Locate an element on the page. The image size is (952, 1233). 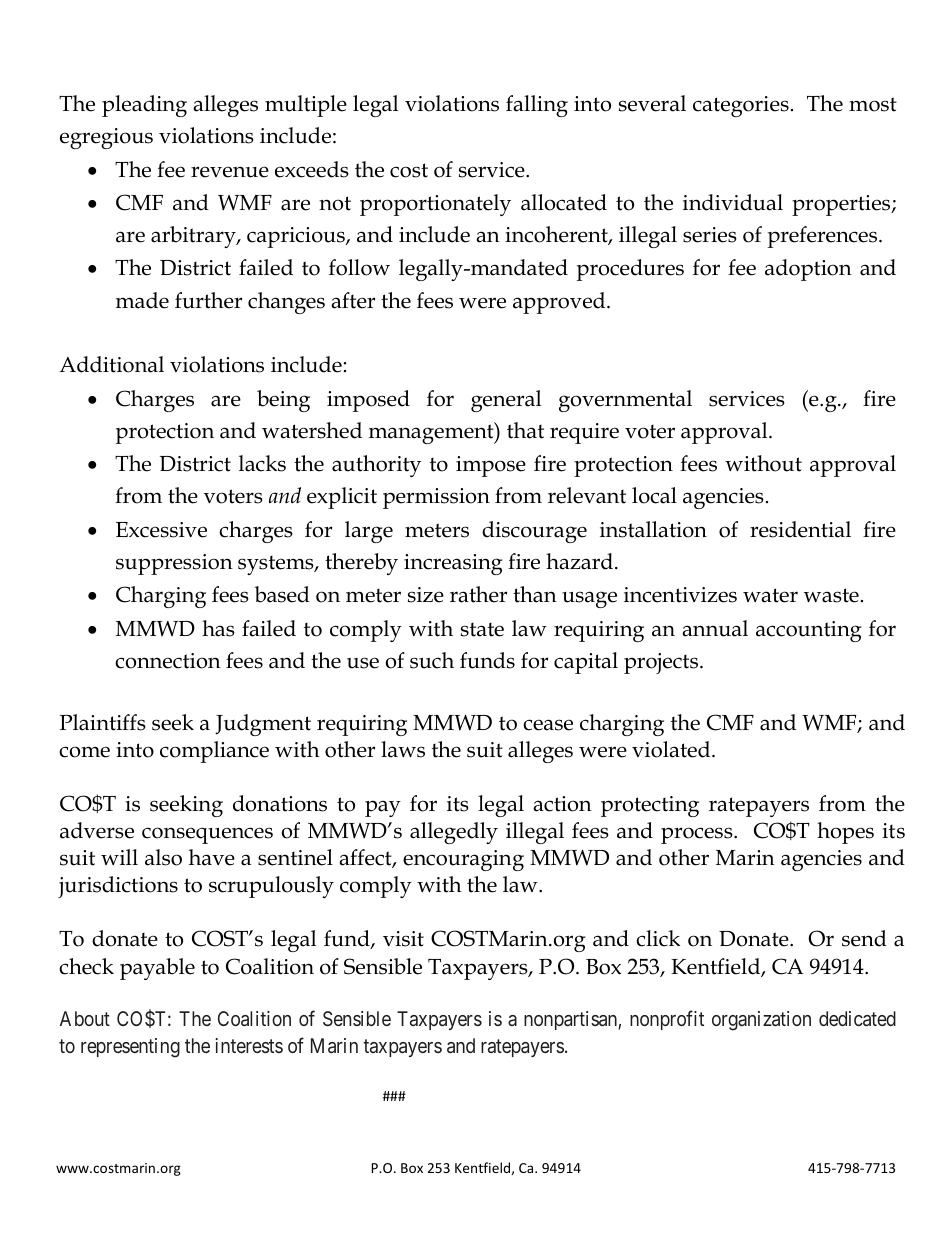
general is located at coordinates (506, 401).
